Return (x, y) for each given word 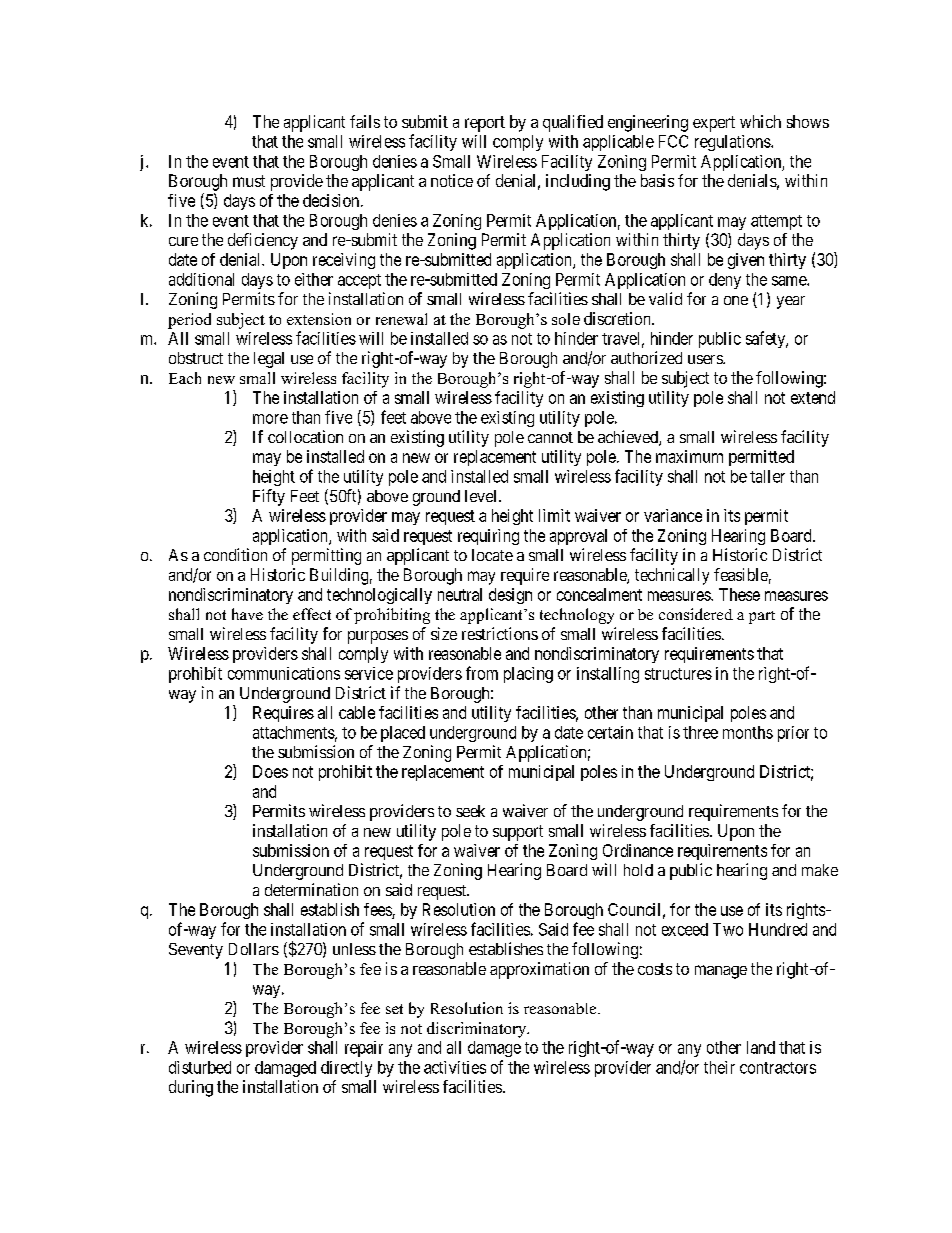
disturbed (200, 1067)
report (485, 124)
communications (284, 673)
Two (728, 929)
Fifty (269, 497)
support (518, 833)
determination (311, 889)
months (748, 732)
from (482, 673)
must (249, 181)
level (482, 496)
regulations (733, 143)
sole (566, 319)
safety (767, 339)
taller (767, 476)
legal (269, 360)
